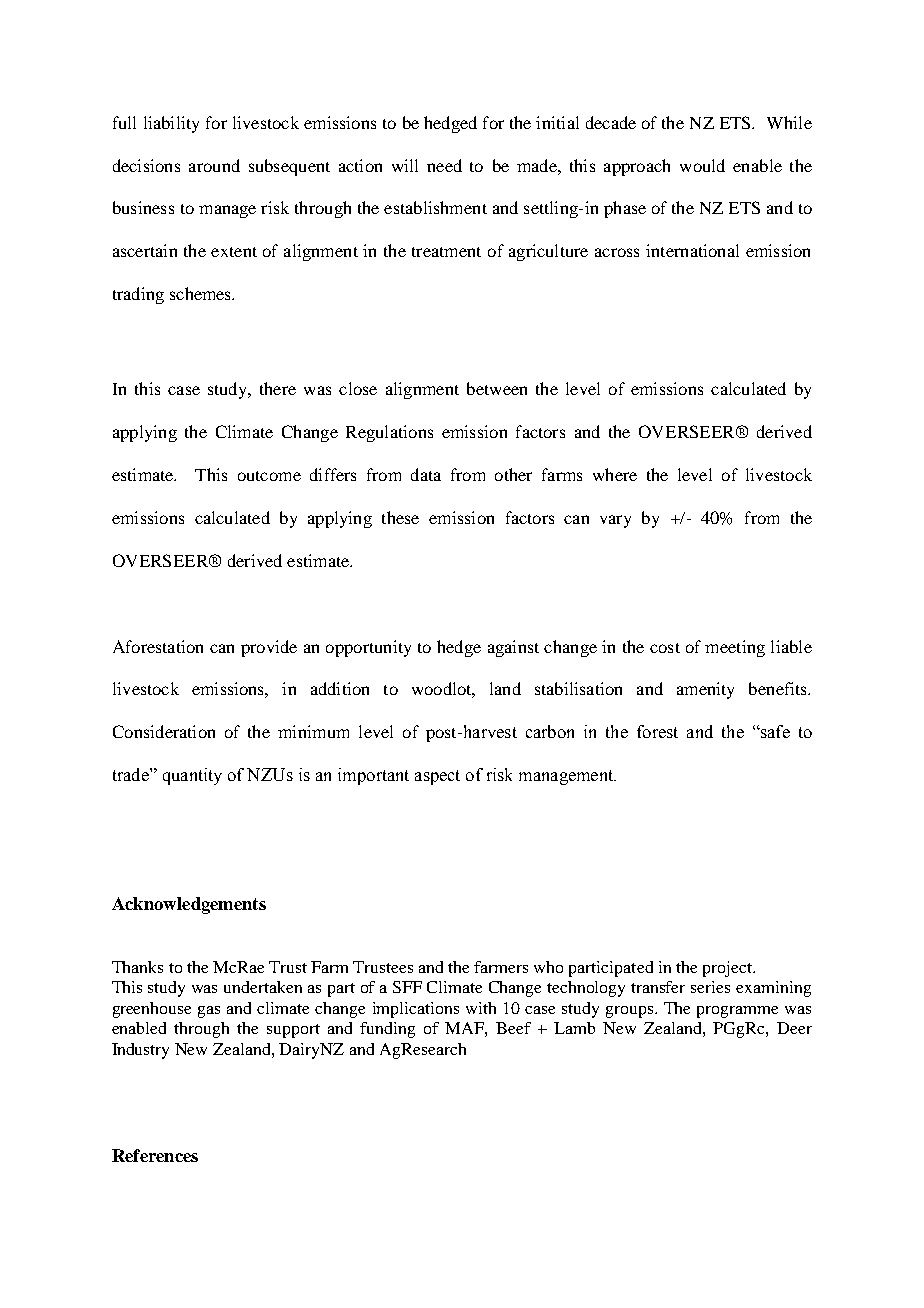 The height and width of the image is (1308, 924). What do you see at coordinates (497, 388) in the image?
I see `between` at bounding box center [497, 388].
